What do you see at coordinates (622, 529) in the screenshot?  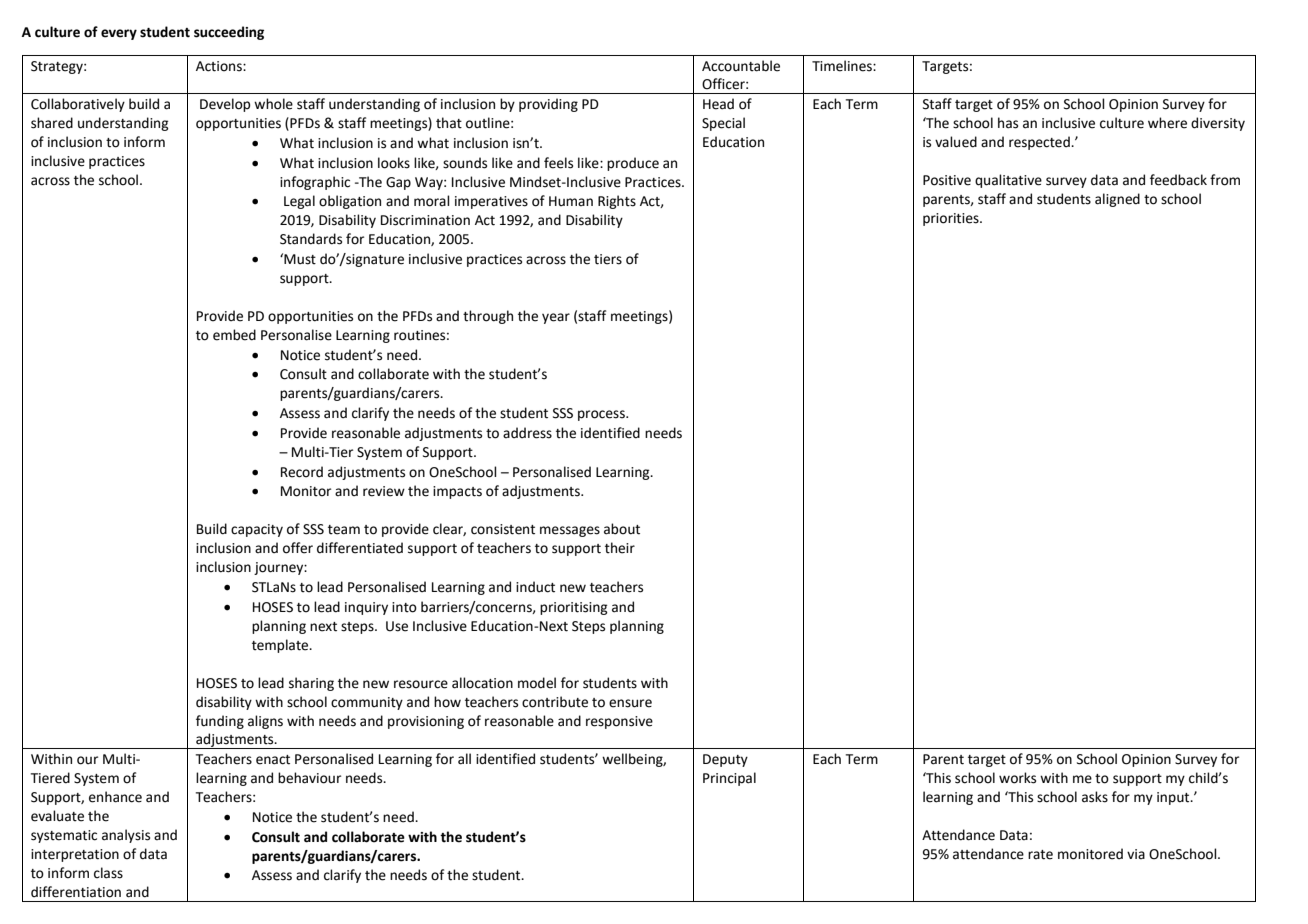 I see `about` at bounding box center [622, 529].
